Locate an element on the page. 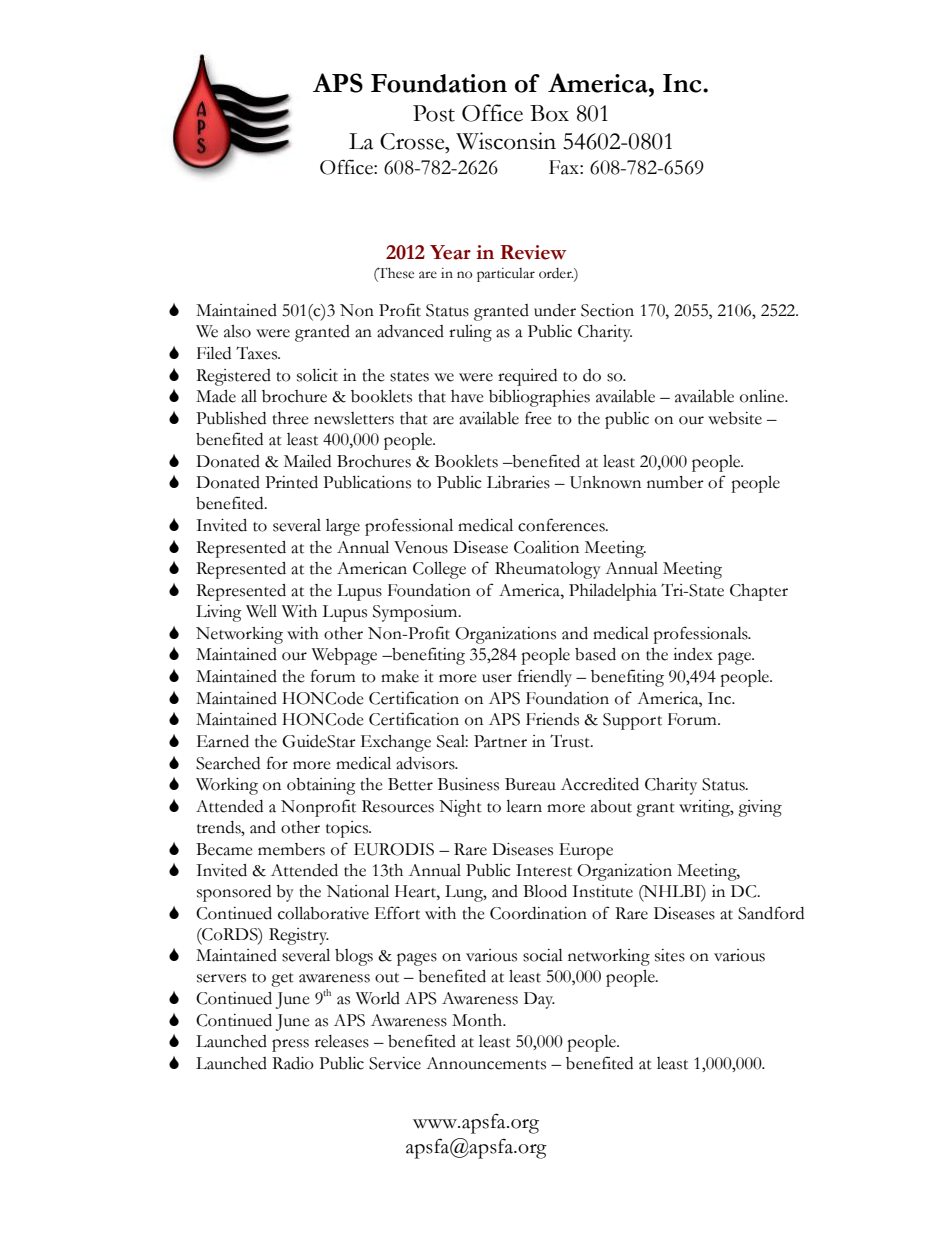  Night is located at coordinates (460, 808).
